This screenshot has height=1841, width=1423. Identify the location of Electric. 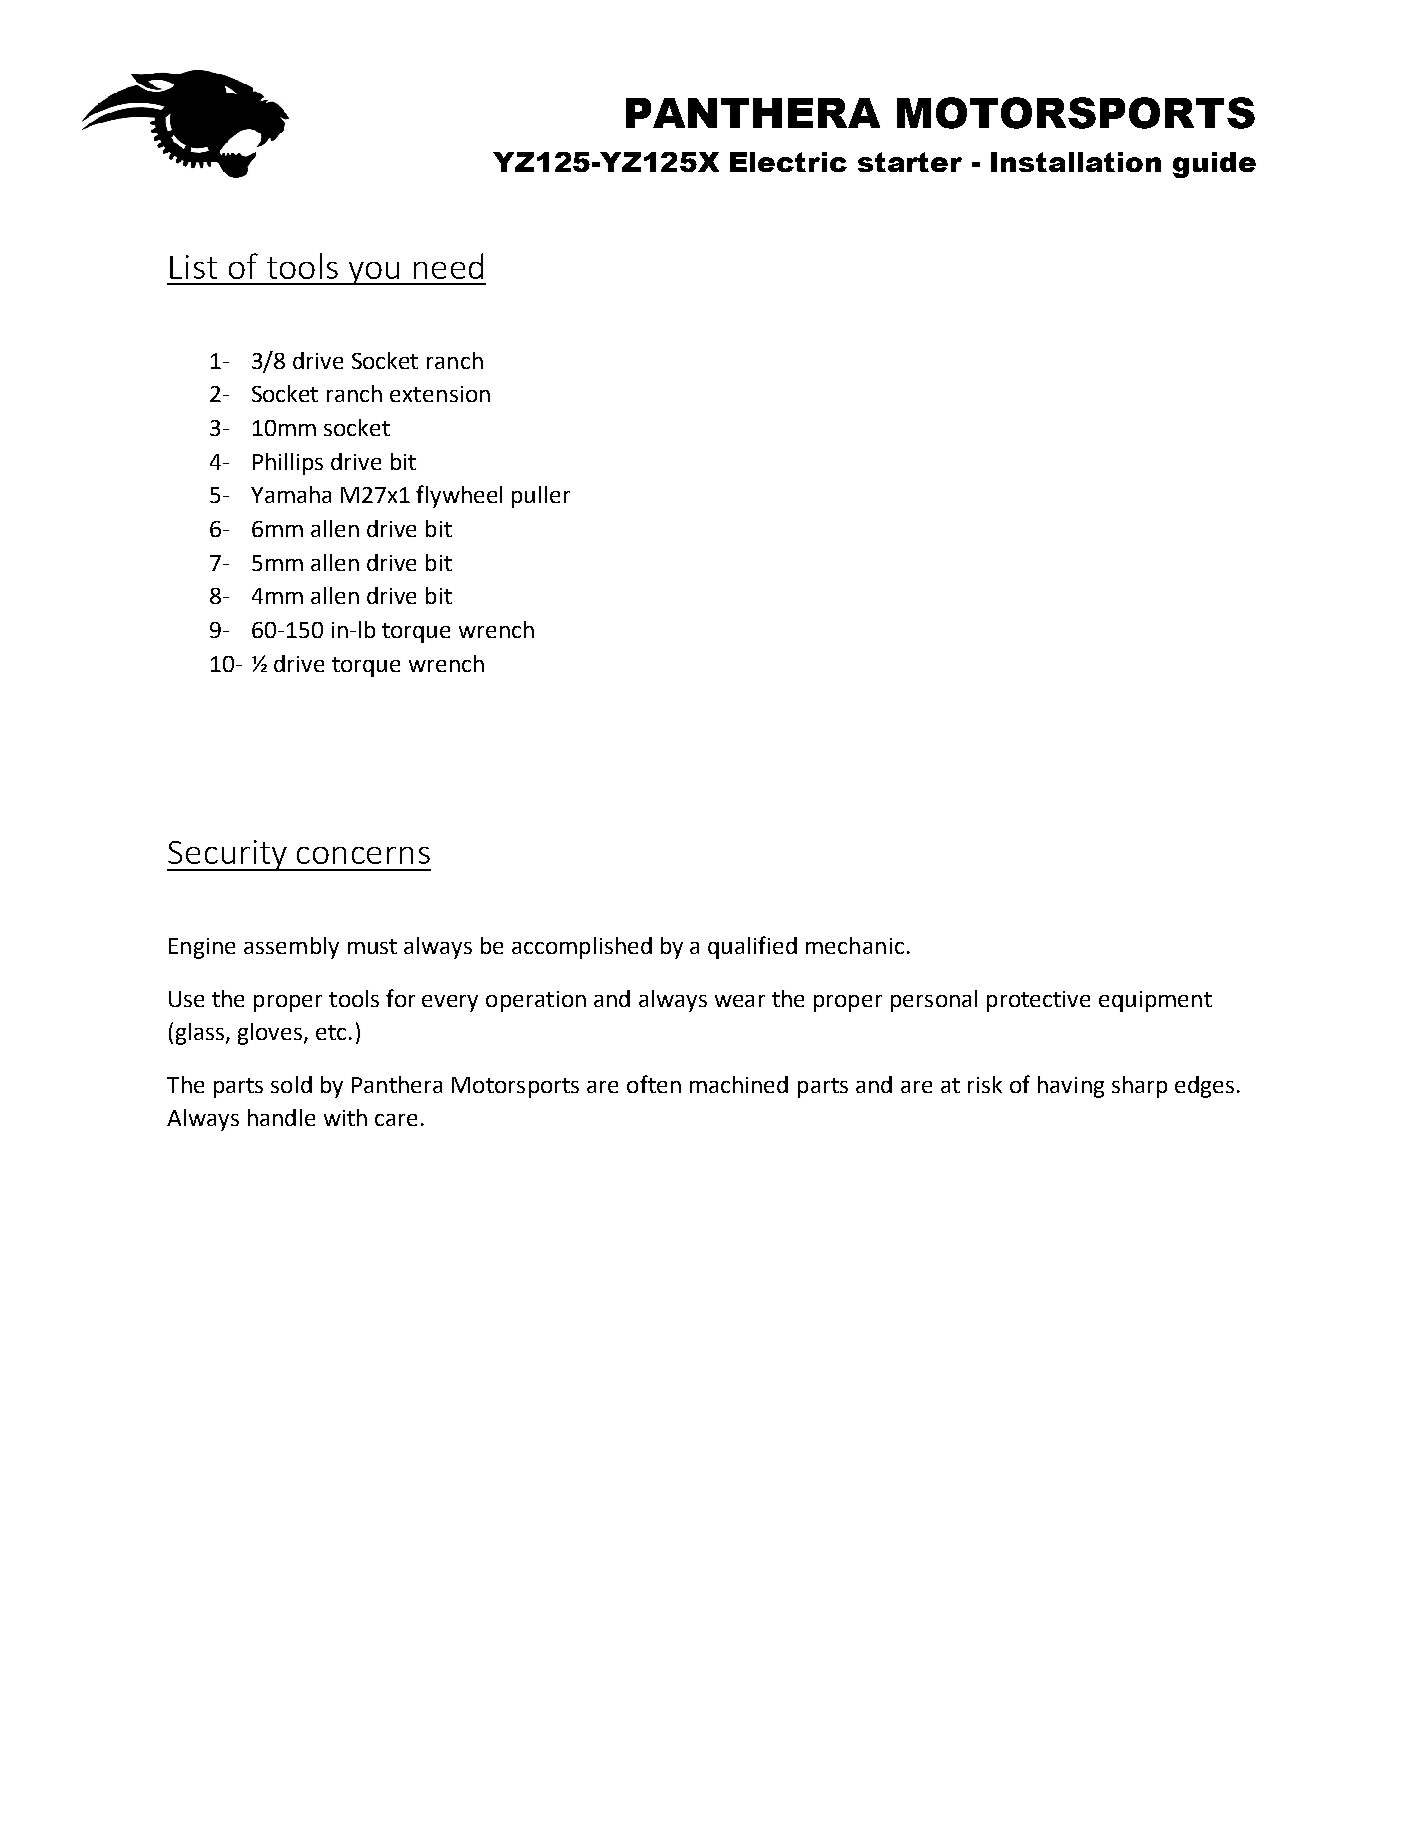
(788, 162).
